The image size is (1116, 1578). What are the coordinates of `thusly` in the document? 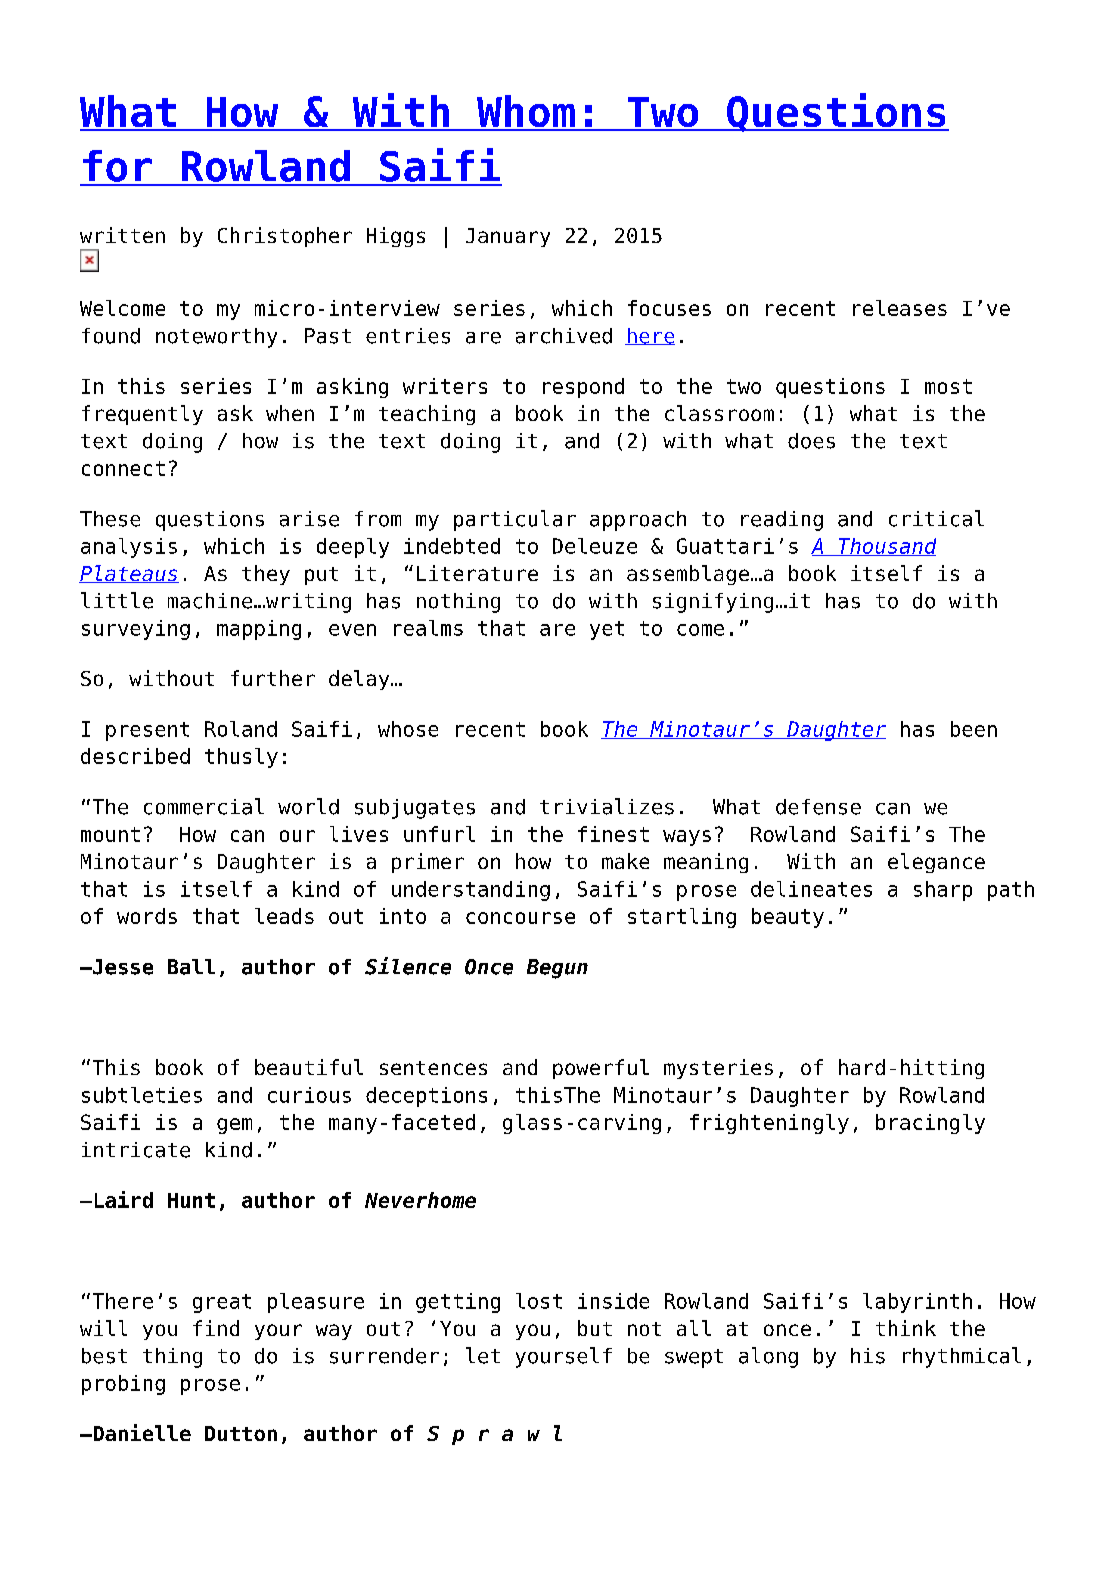 It's located at (241, 758).
